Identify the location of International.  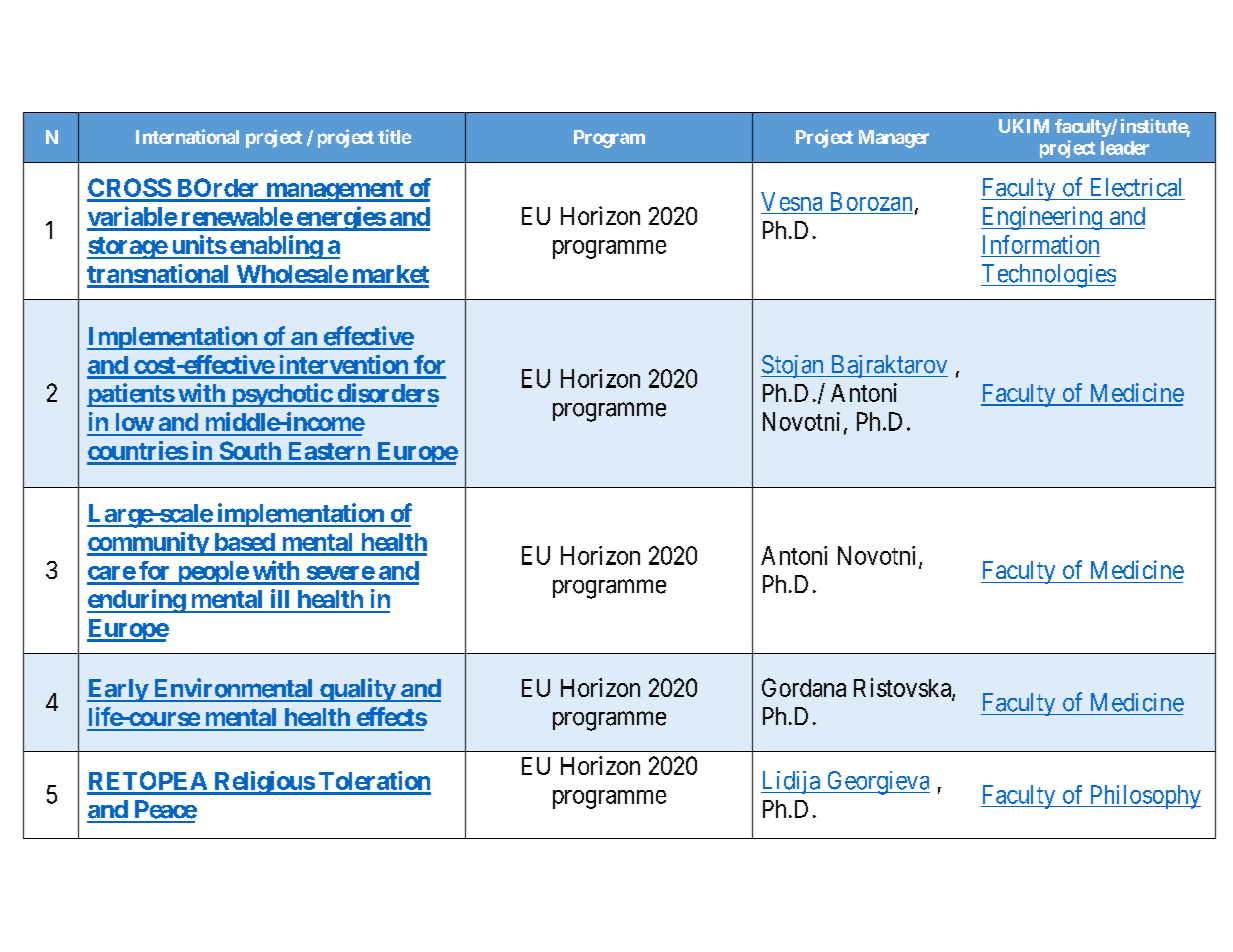
(187, 136).
